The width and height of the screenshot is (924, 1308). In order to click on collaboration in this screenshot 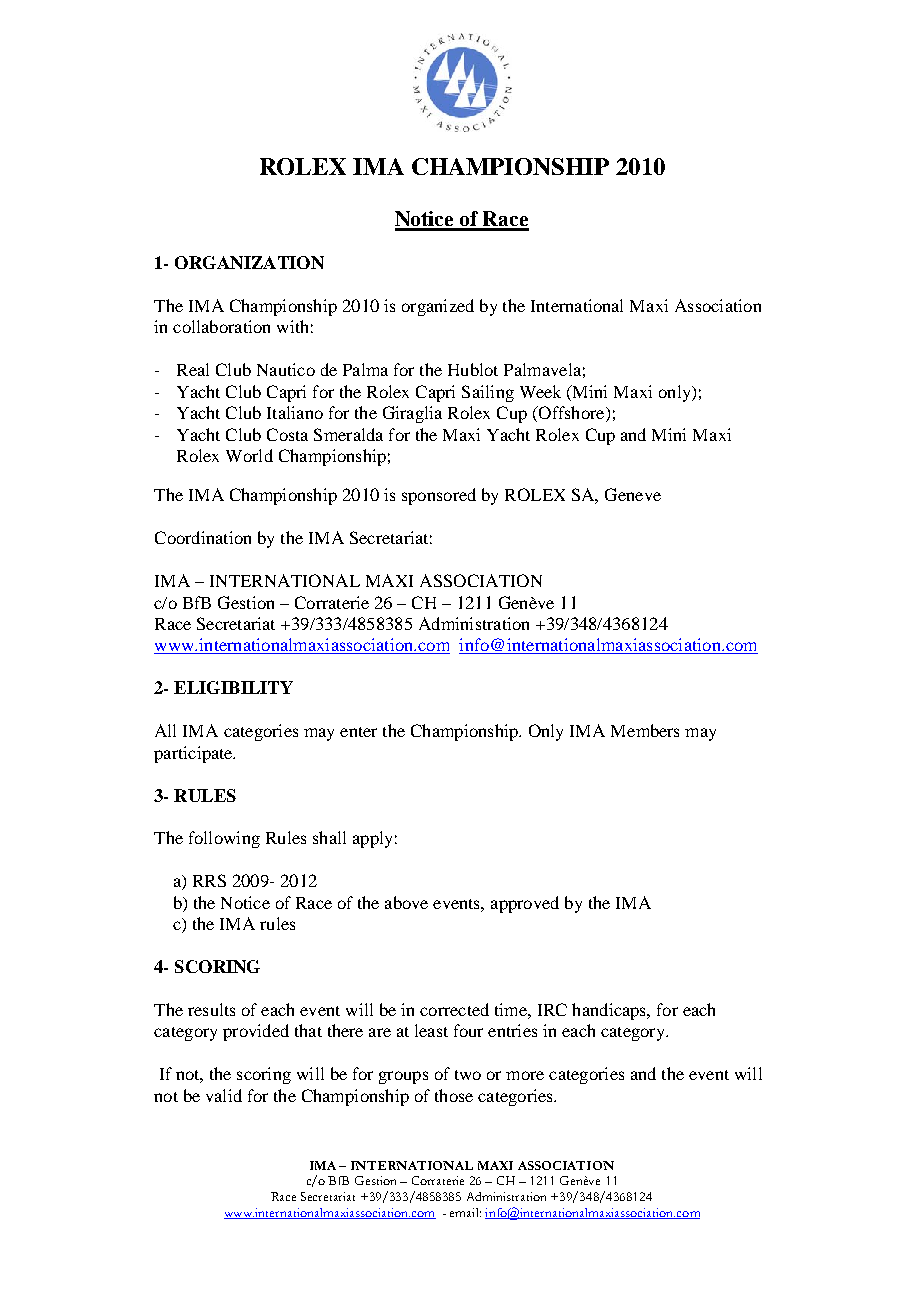, I will do `click(221, 326)`.
